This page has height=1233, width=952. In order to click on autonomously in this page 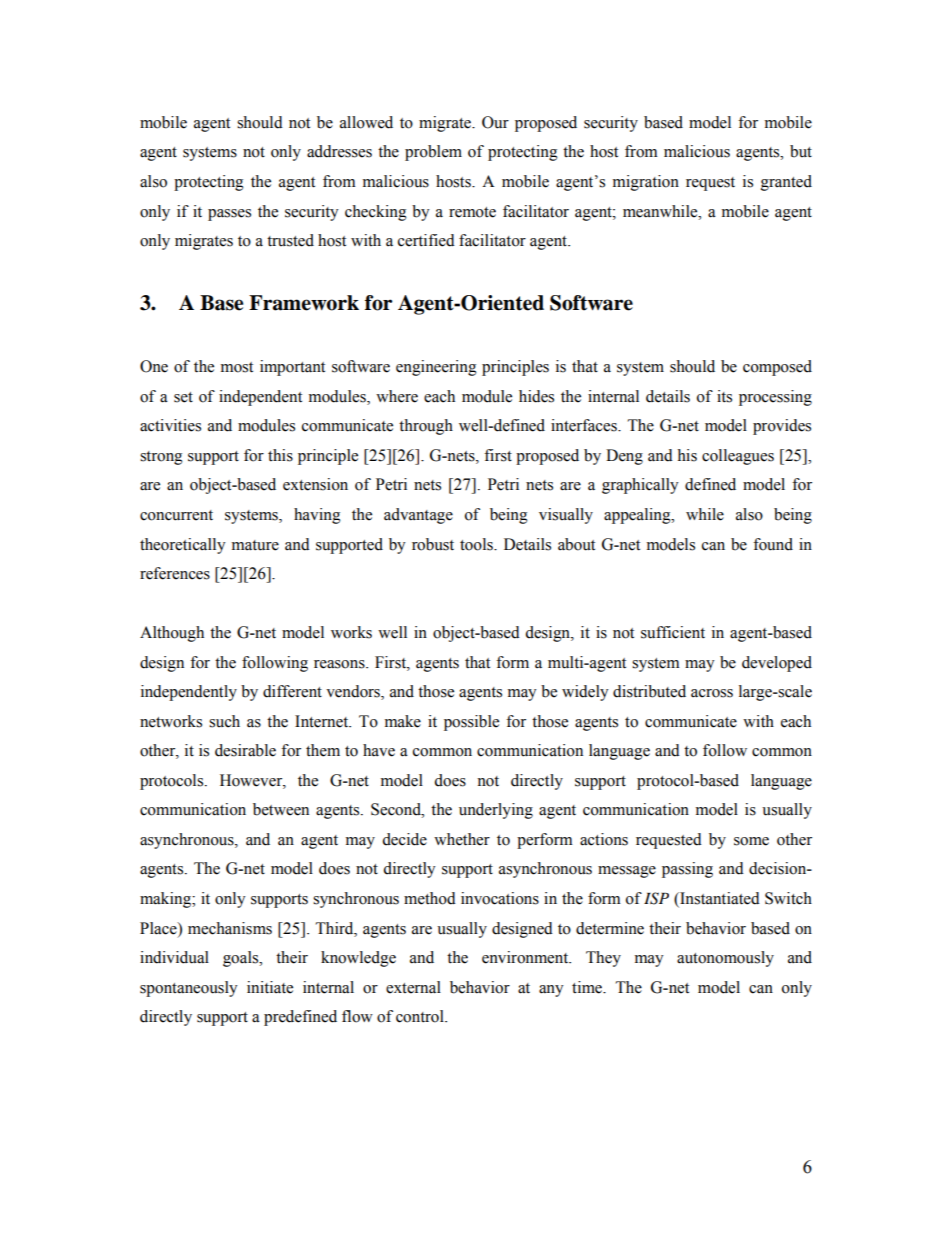, I will do `click(725, 959)`.
